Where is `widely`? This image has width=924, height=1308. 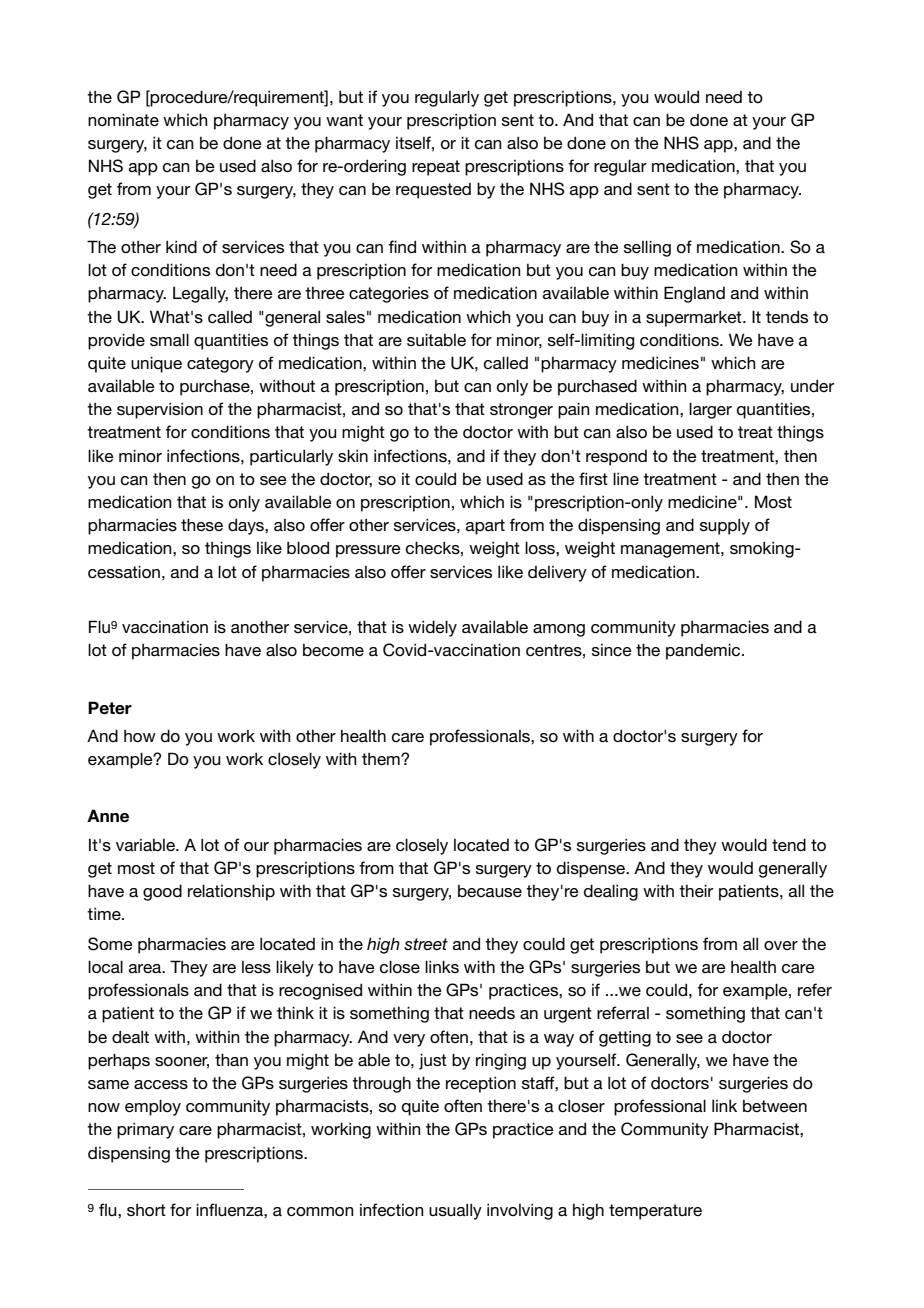 widely is located at coordinates (432, 628).
